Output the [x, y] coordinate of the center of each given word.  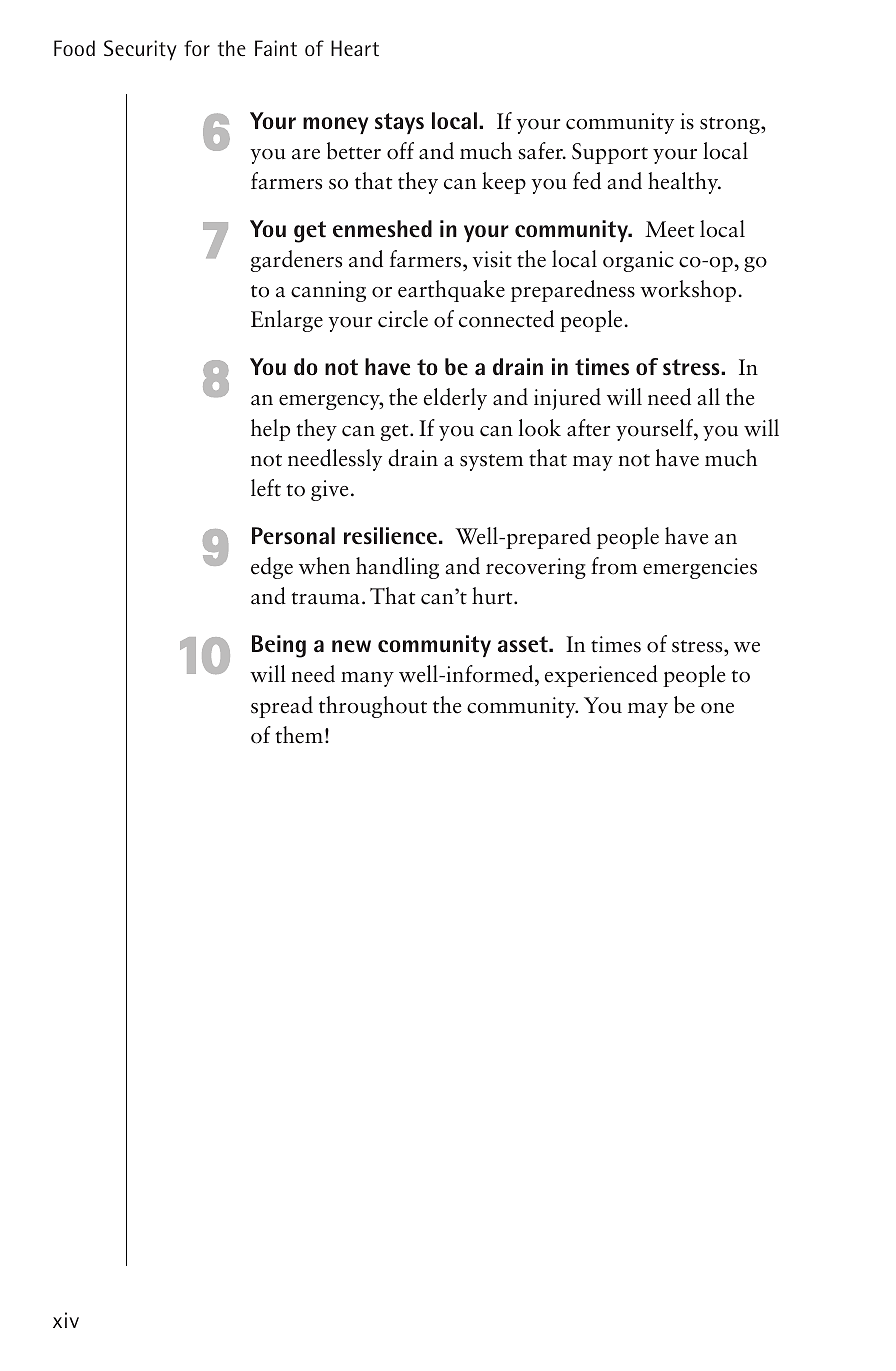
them [299, 735]
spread [282, 707]
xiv [66, 1320]
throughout [373, 707]
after [588, 428]
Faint [276, 48]
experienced [601, 676]
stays [399, 123]
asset [524, 644]
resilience [390, 536]
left [266, 488]
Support [610, 153]
